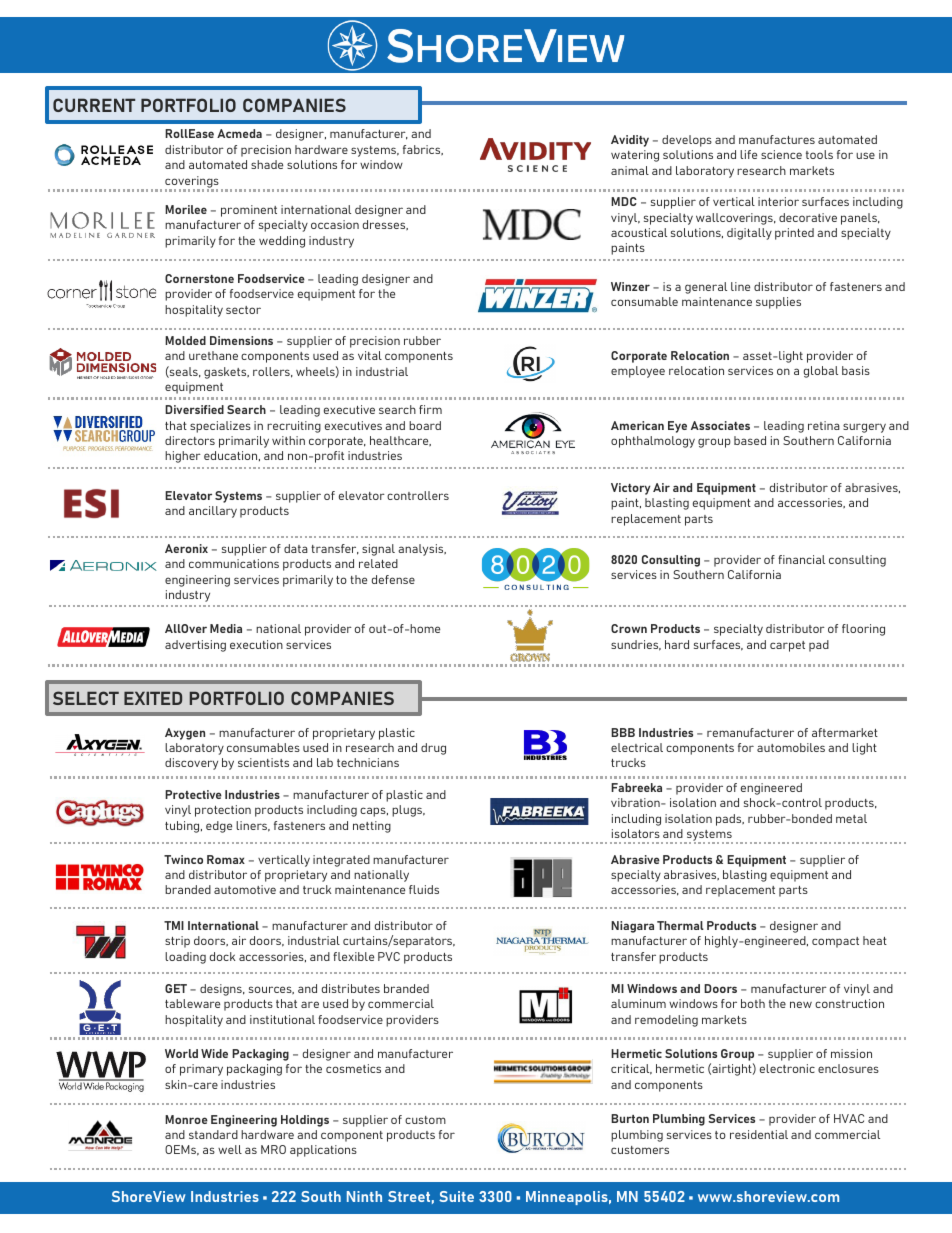 The height and width of the document is (1233, 952). I want to click on global, so click(821, 372).
